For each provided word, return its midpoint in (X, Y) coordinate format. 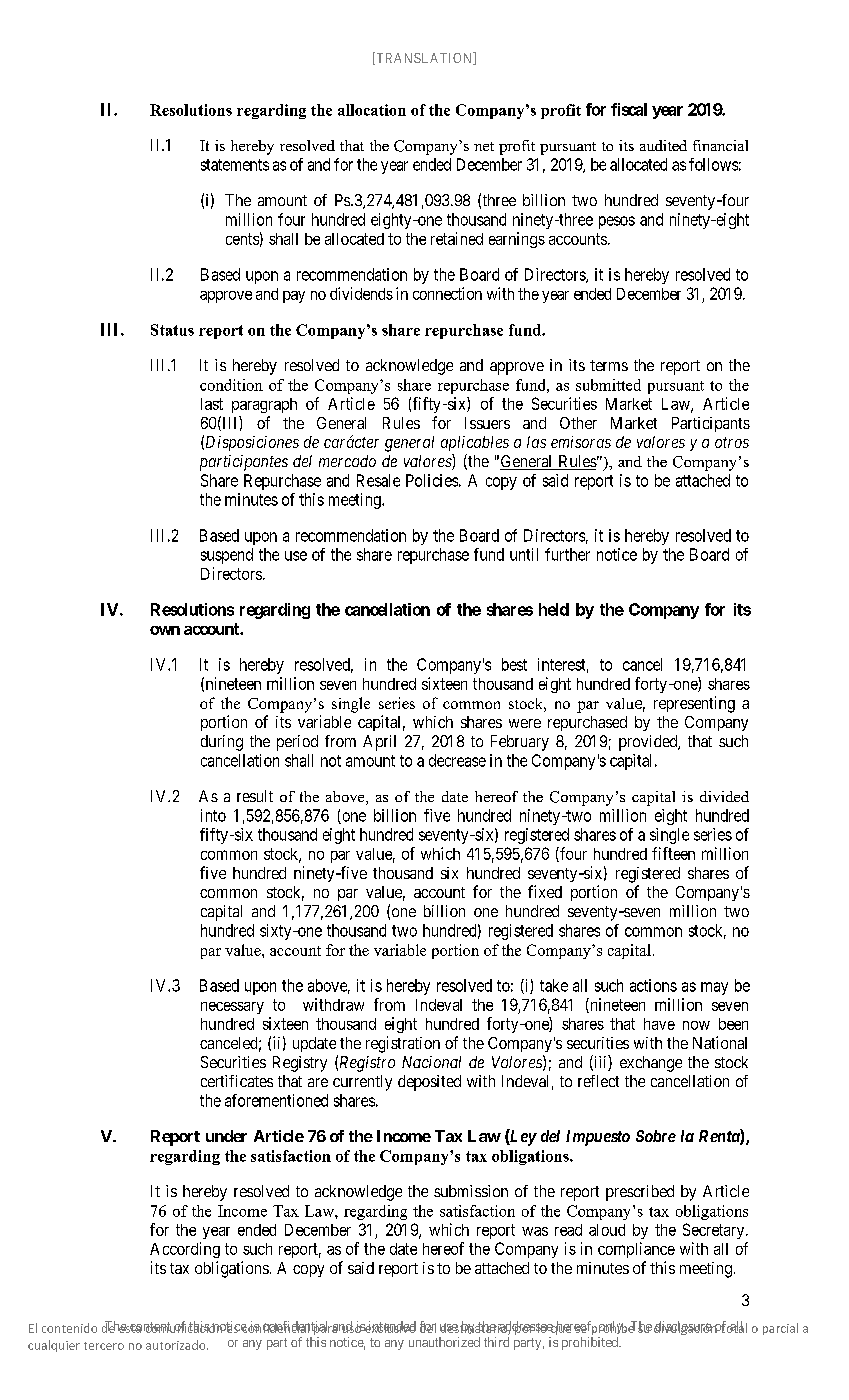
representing (694, 704)
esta (129, 1328)
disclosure (683, 1327)
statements (235, 165)
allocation (372, 110)
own (165, 630)
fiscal (629, 109)
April (379, 743)
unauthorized (444, 1342)
